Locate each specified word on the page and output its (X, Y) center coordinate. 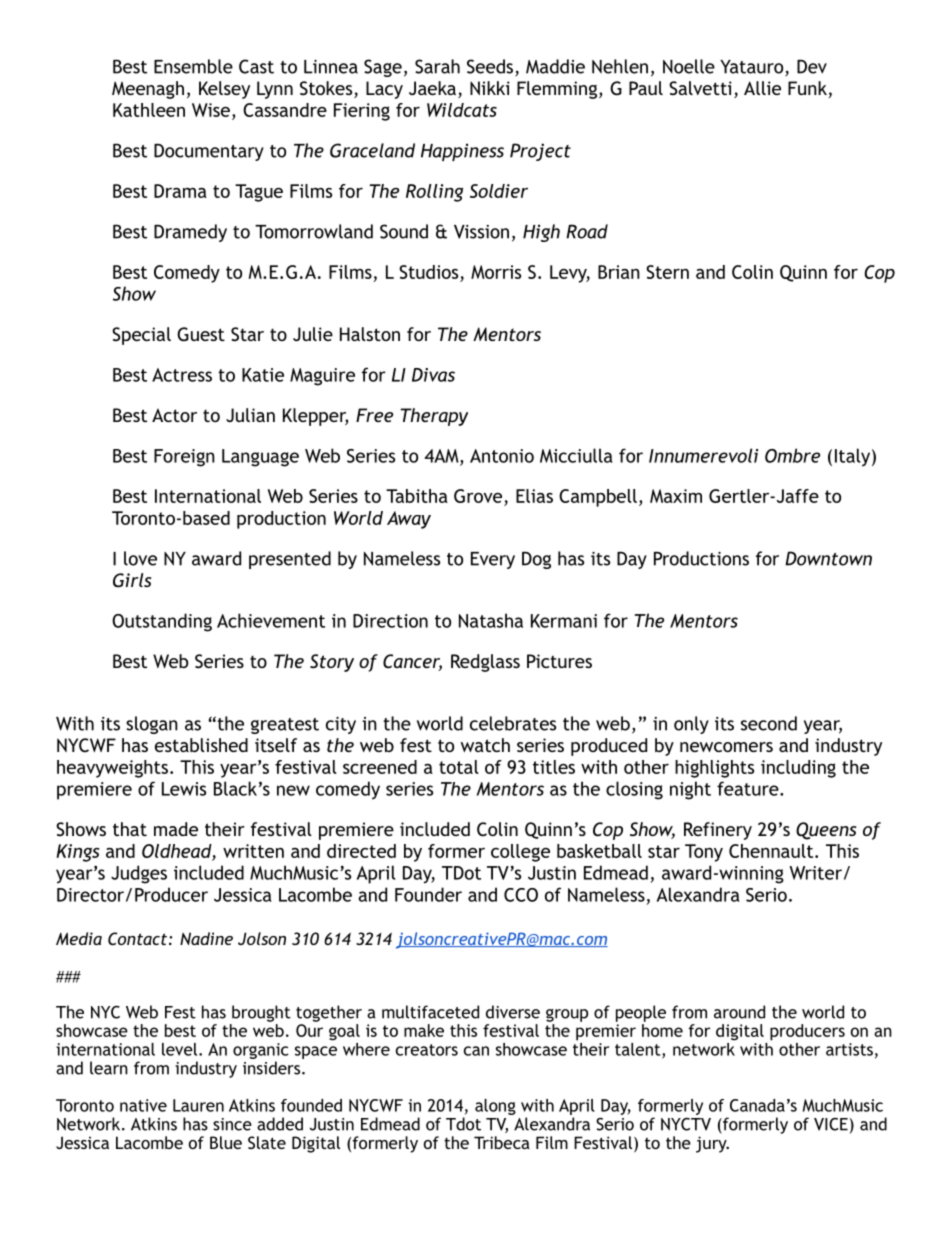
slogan (152, 725)
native (143, 1105)
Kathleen (149, 110)
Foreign (184, 458)
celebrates (513, 723)
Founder (428, 894)
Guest (201, 334)
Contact (137, 938)
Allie (762, 88)
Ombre (792, 455)
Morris (496, 272)
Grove (479, 497)
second (769, 723)
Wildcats (462, 110)
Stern (667, 272)
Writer (815, 873)
